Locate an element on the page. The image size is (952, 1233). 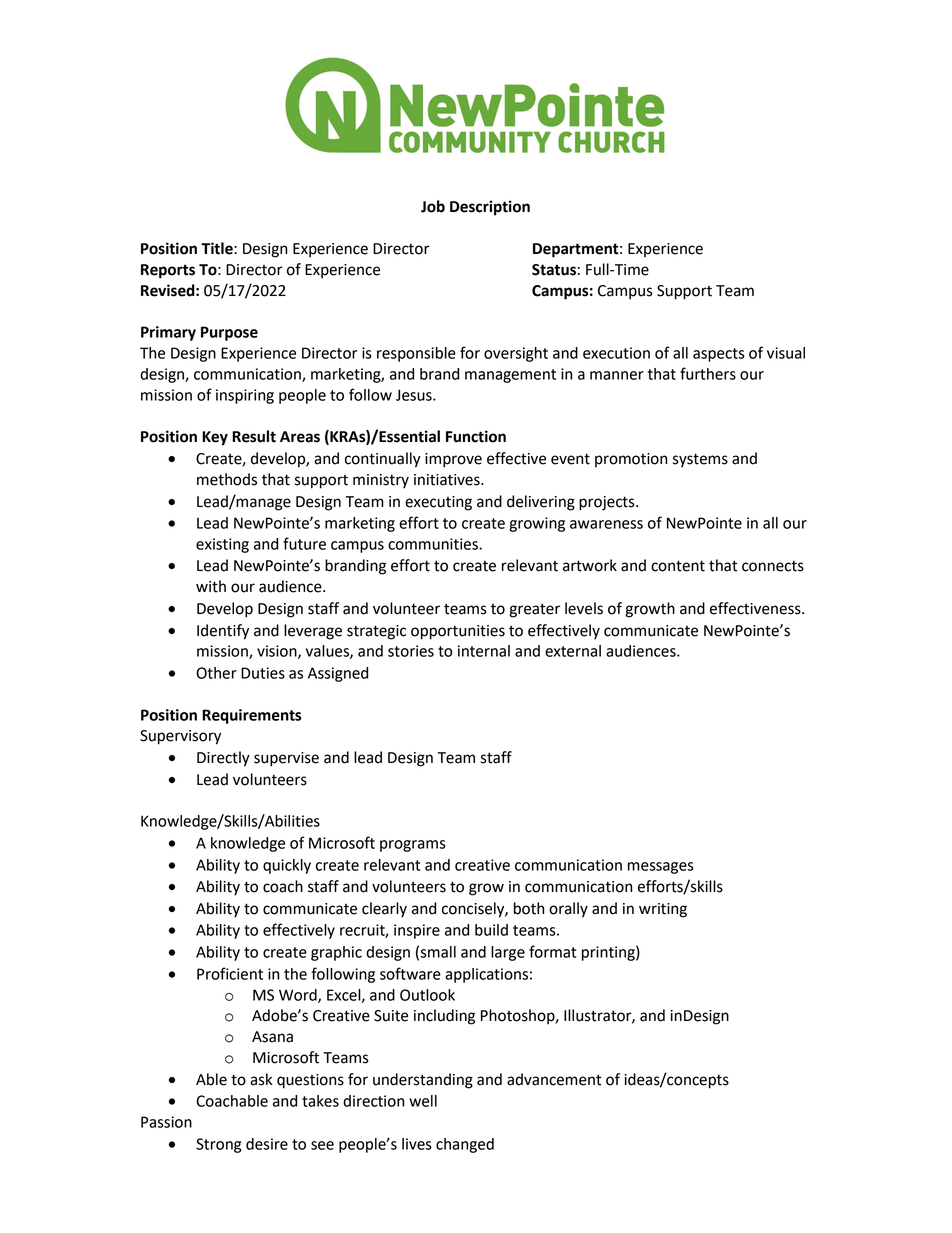
external is located at coordinates (573, 651).
